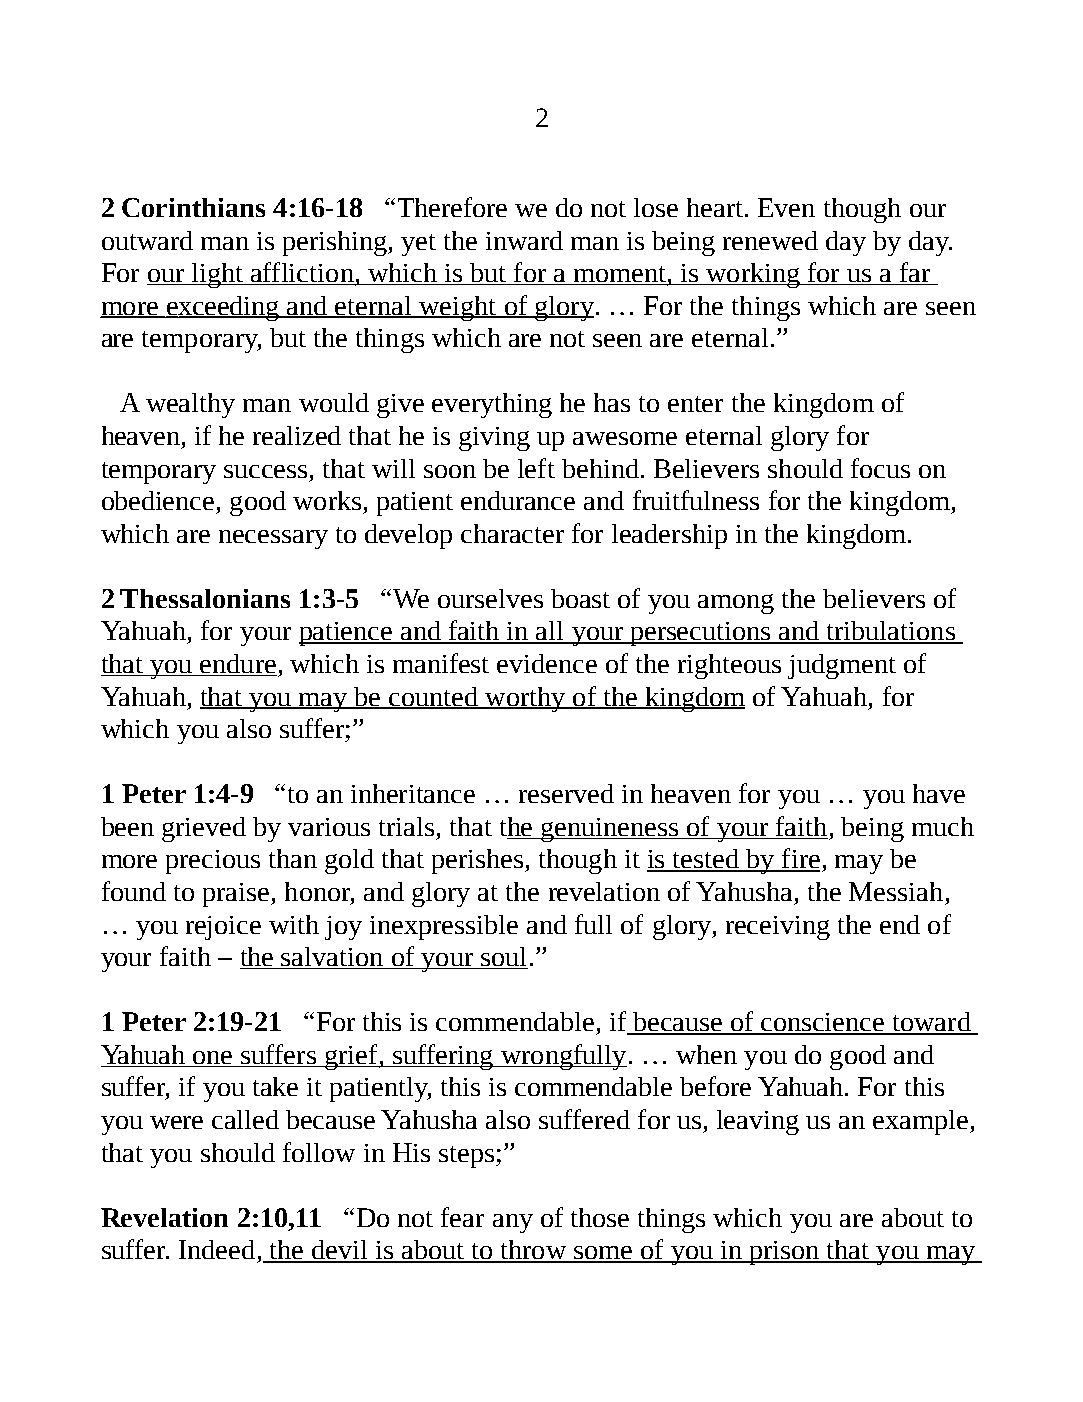  What do you see at coordinates (842, 666) in the document?
I see `judgment` at bounding box center [842, 666].
